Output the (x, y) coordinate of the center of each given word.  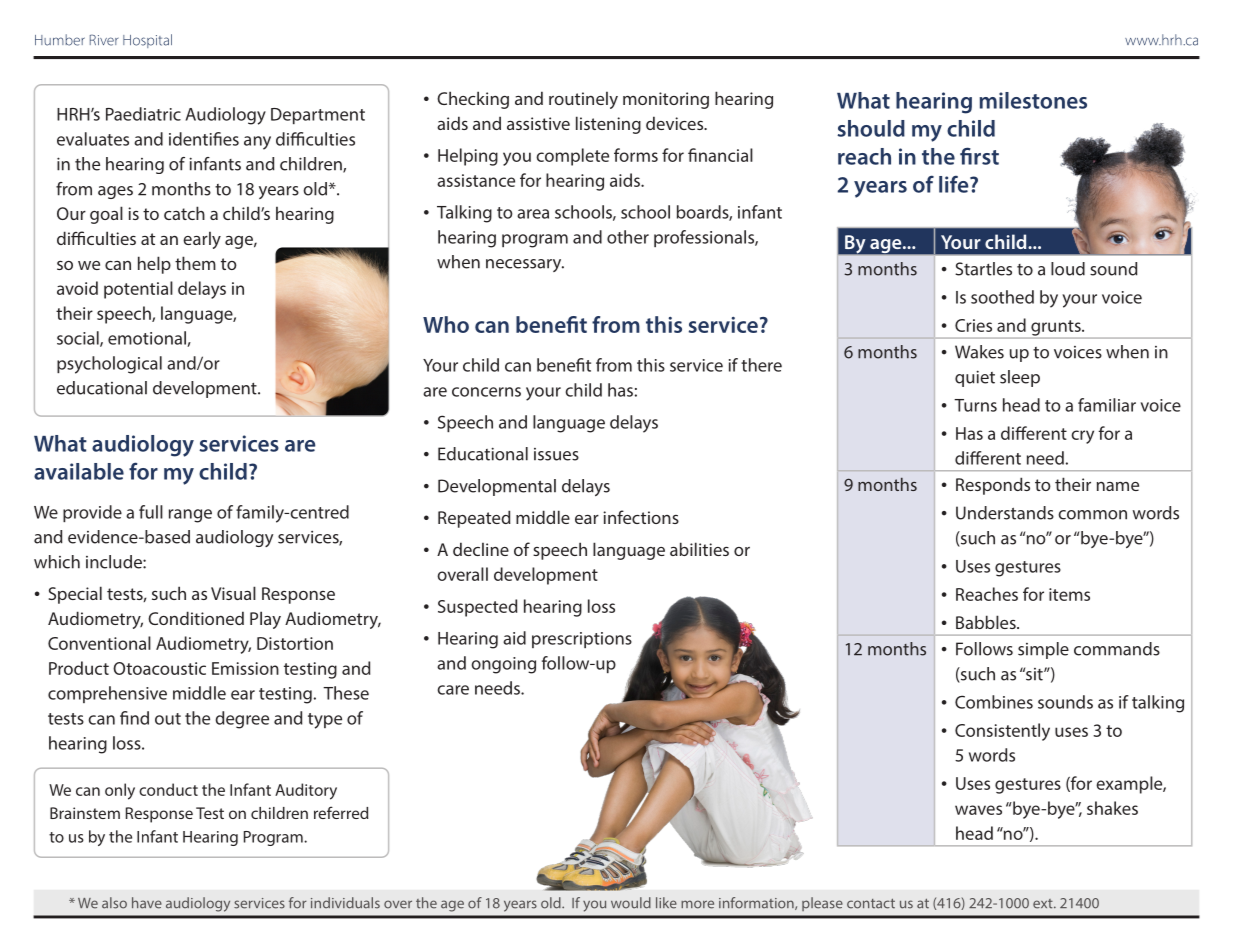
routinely (583, 100)
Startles (983, 269)
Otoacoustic (159, 668)
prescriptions (582, 640)
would (631, 903)
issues (556, 454)
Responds (993, 486)
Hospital (147, 41)
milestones (1033, 100)
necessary (525, 265)
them (195, 263)
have (147, 903)
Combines (994, 702)
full (151, 512)
